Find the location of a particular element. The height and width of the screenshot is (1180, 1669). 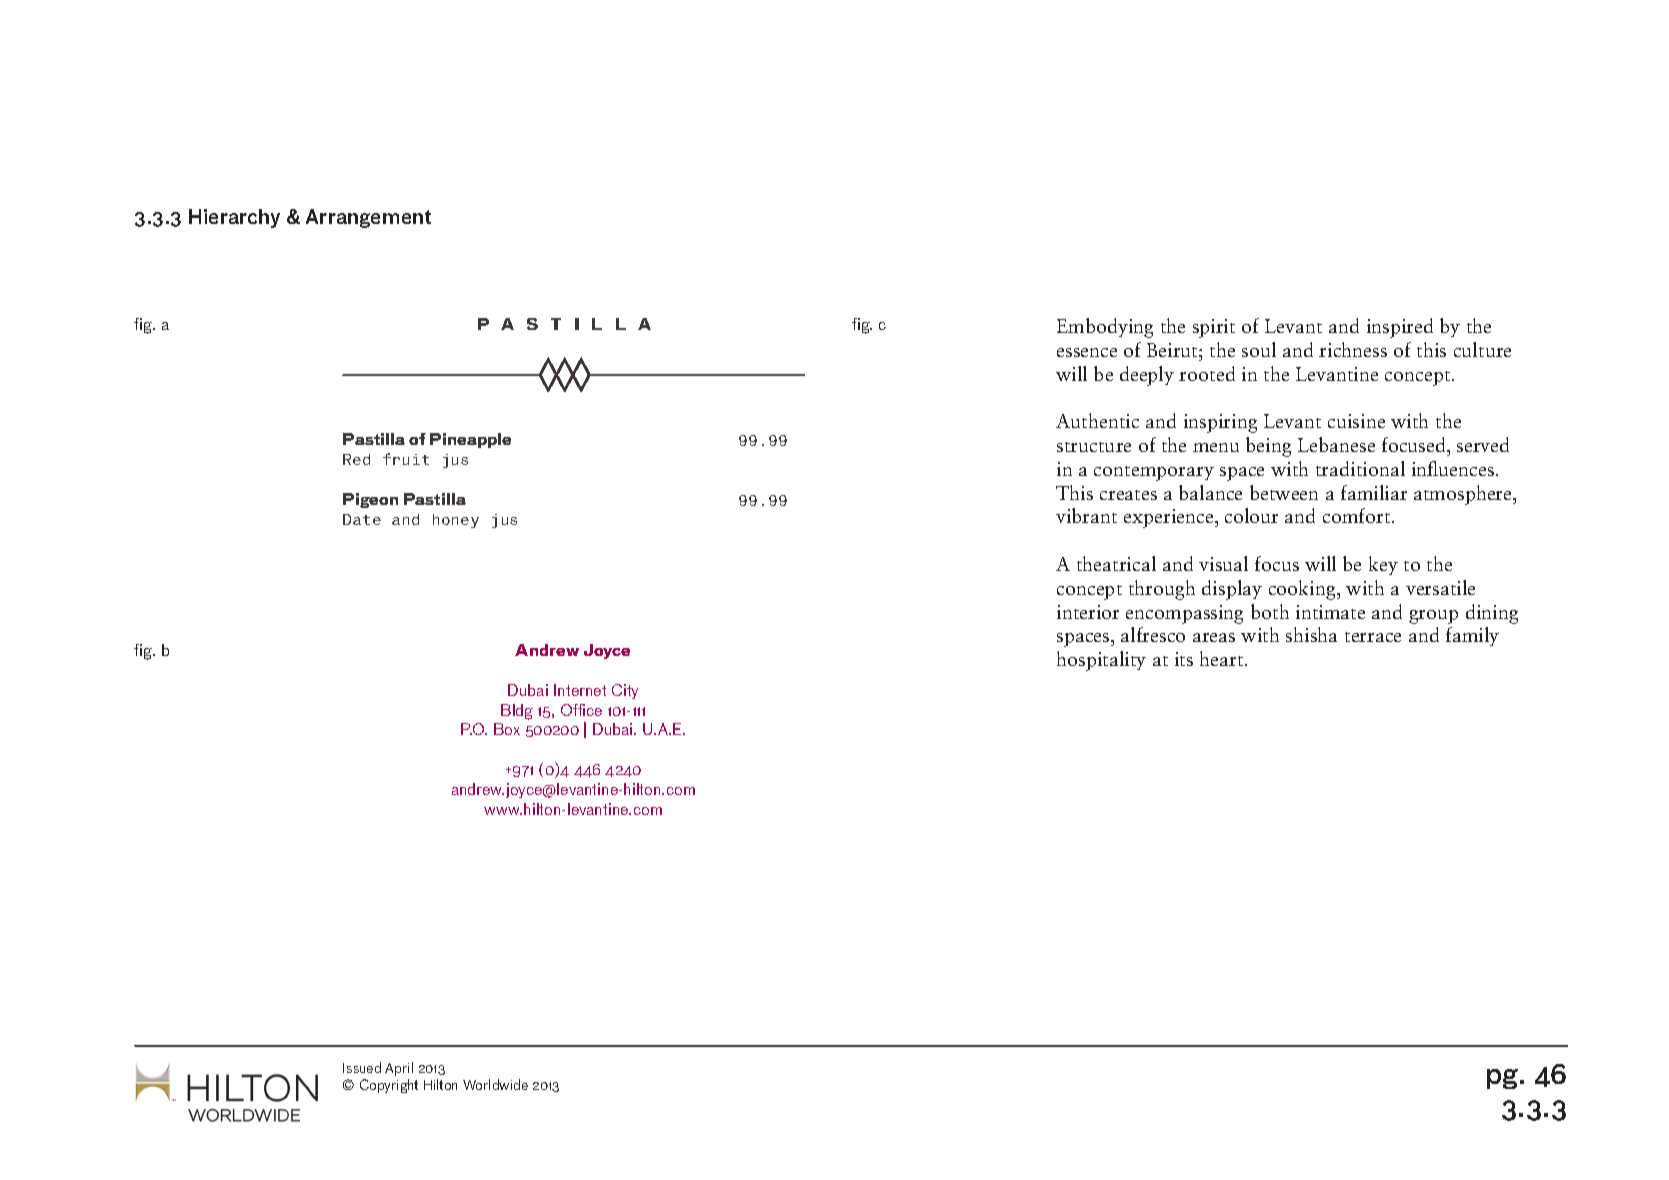

inspired is located at coordinates (1400, 328).
